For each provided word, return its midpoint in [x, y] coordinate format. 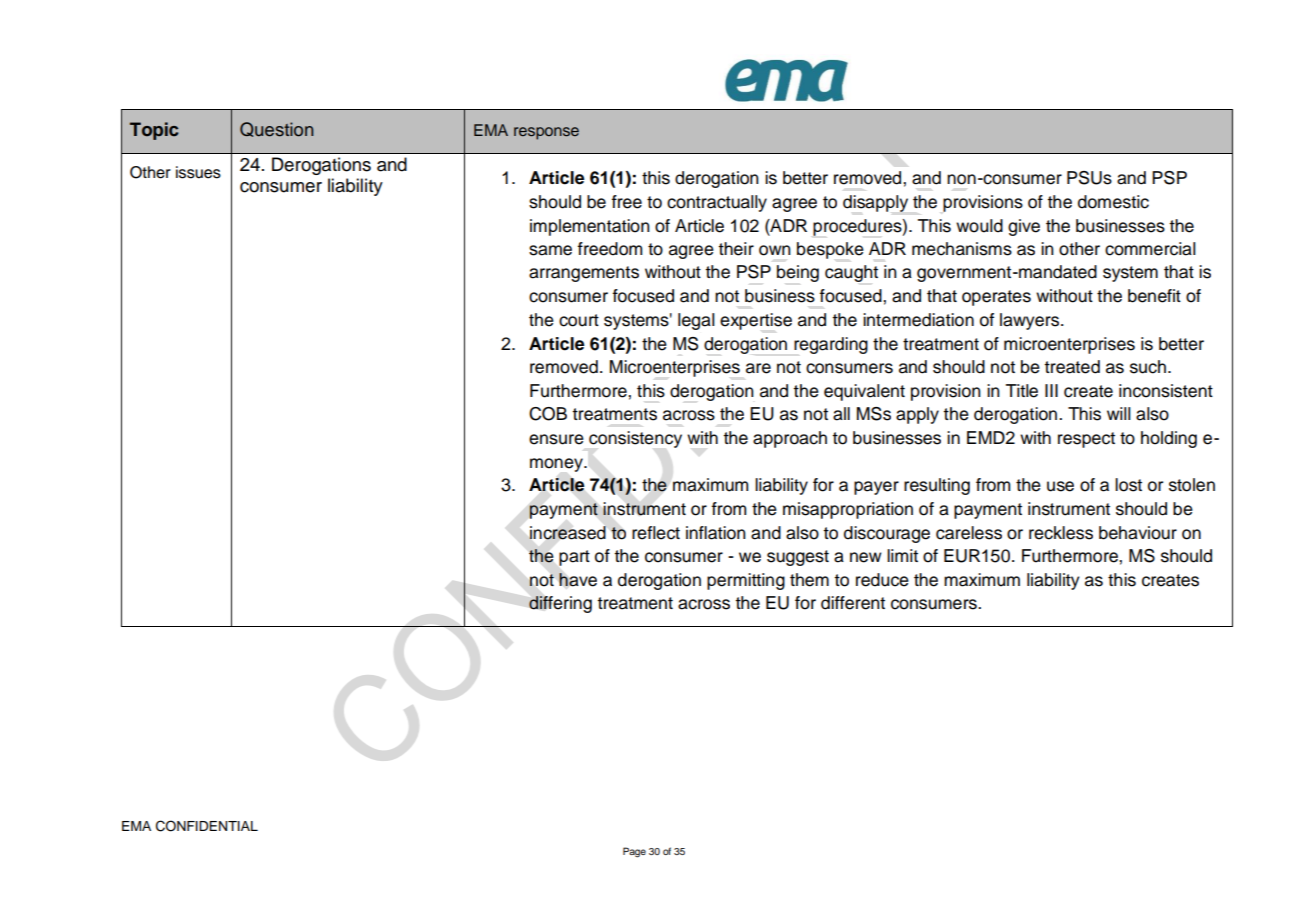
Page [634, 852]
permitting [746, 581]
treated [1072, 367]
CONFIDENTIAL [207, 826]
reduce [882, 580]
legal [696, 321]
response [546, 133]
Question [276, 129]
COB [548, 414]
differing [560, 604]
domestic [1113, 202]
